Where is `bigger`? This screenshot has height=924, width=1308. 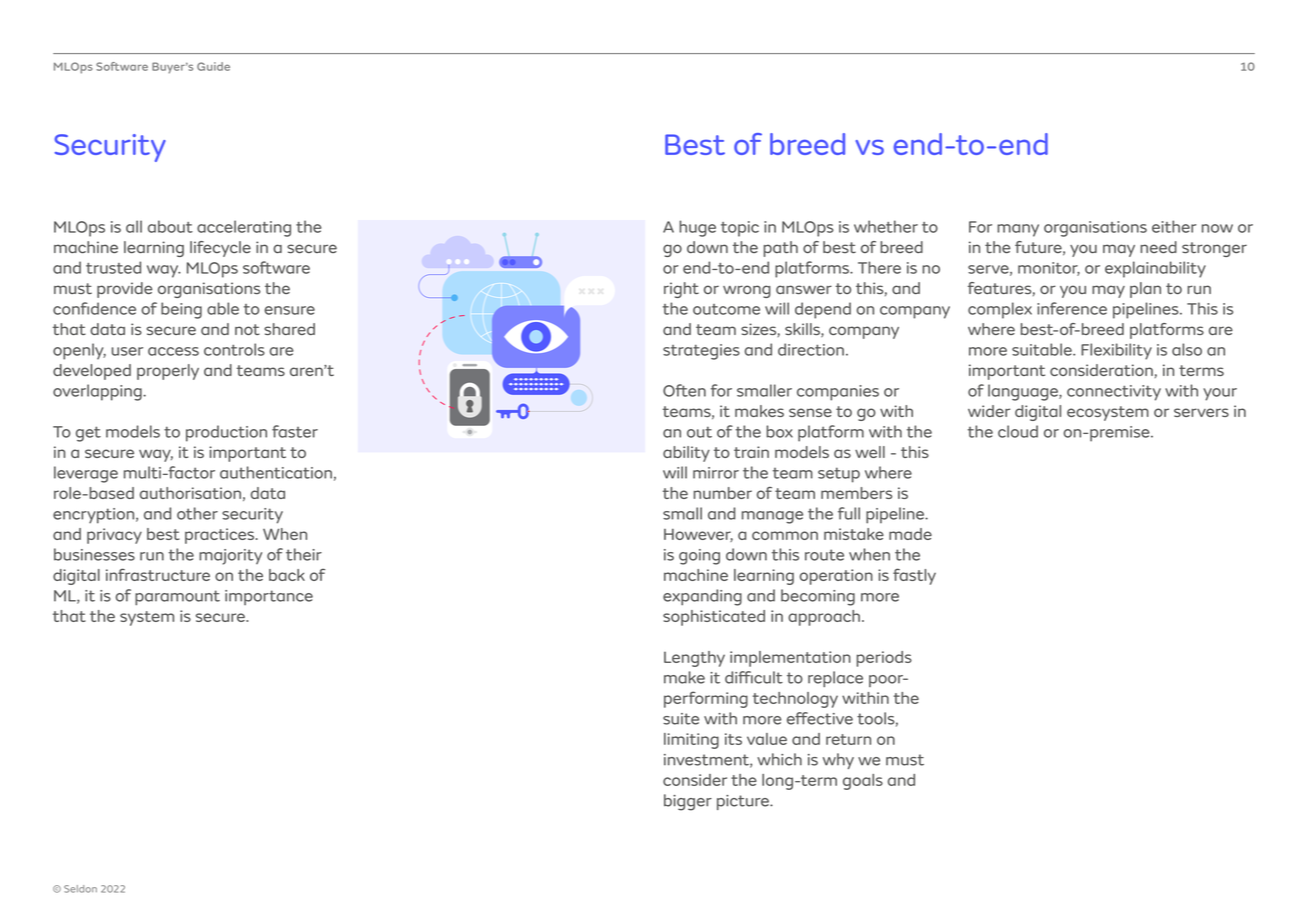
bigger is located at coordinates (688, 802).
